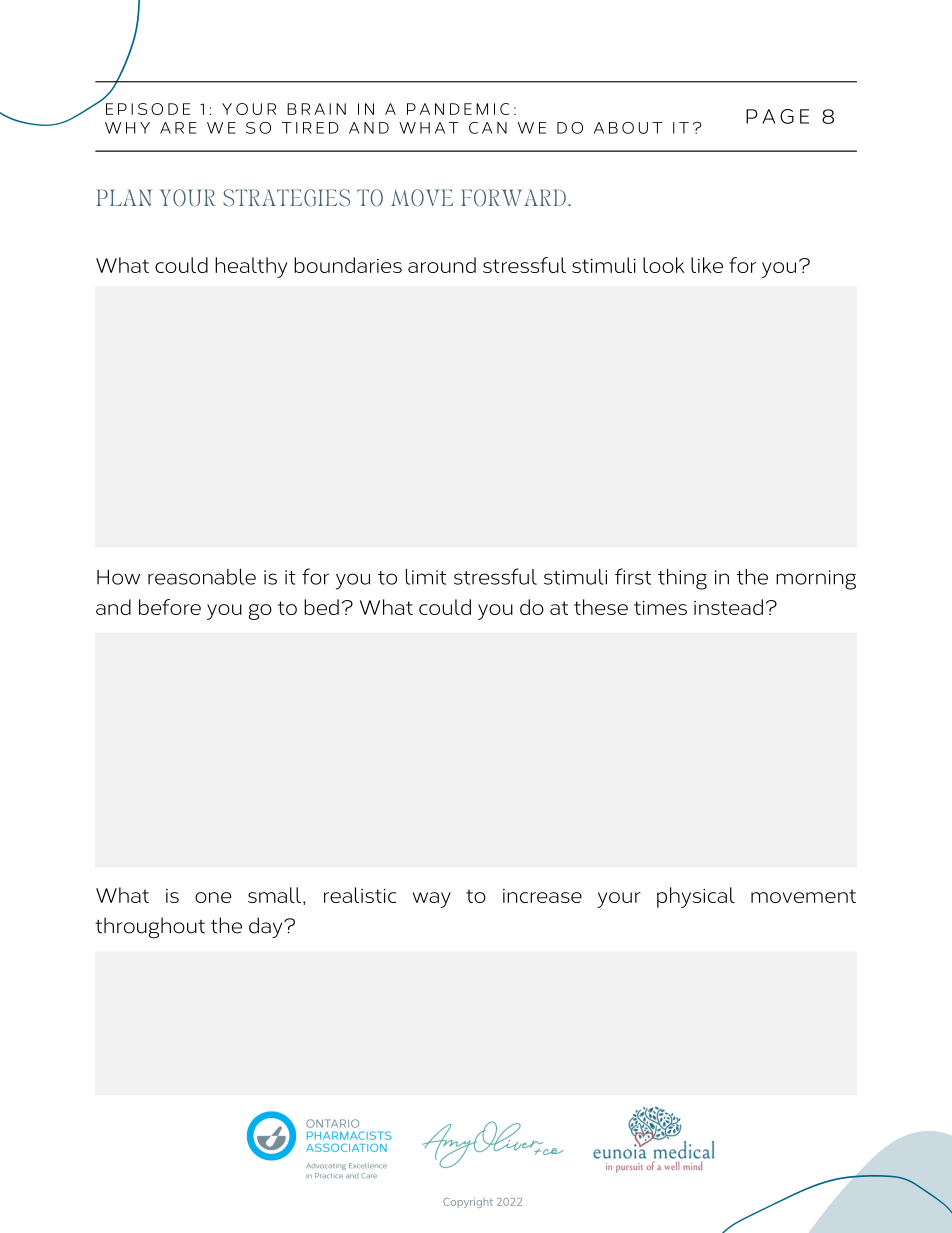 The image size is (952, 1233). I want to click on increase, so click(542, 896).
